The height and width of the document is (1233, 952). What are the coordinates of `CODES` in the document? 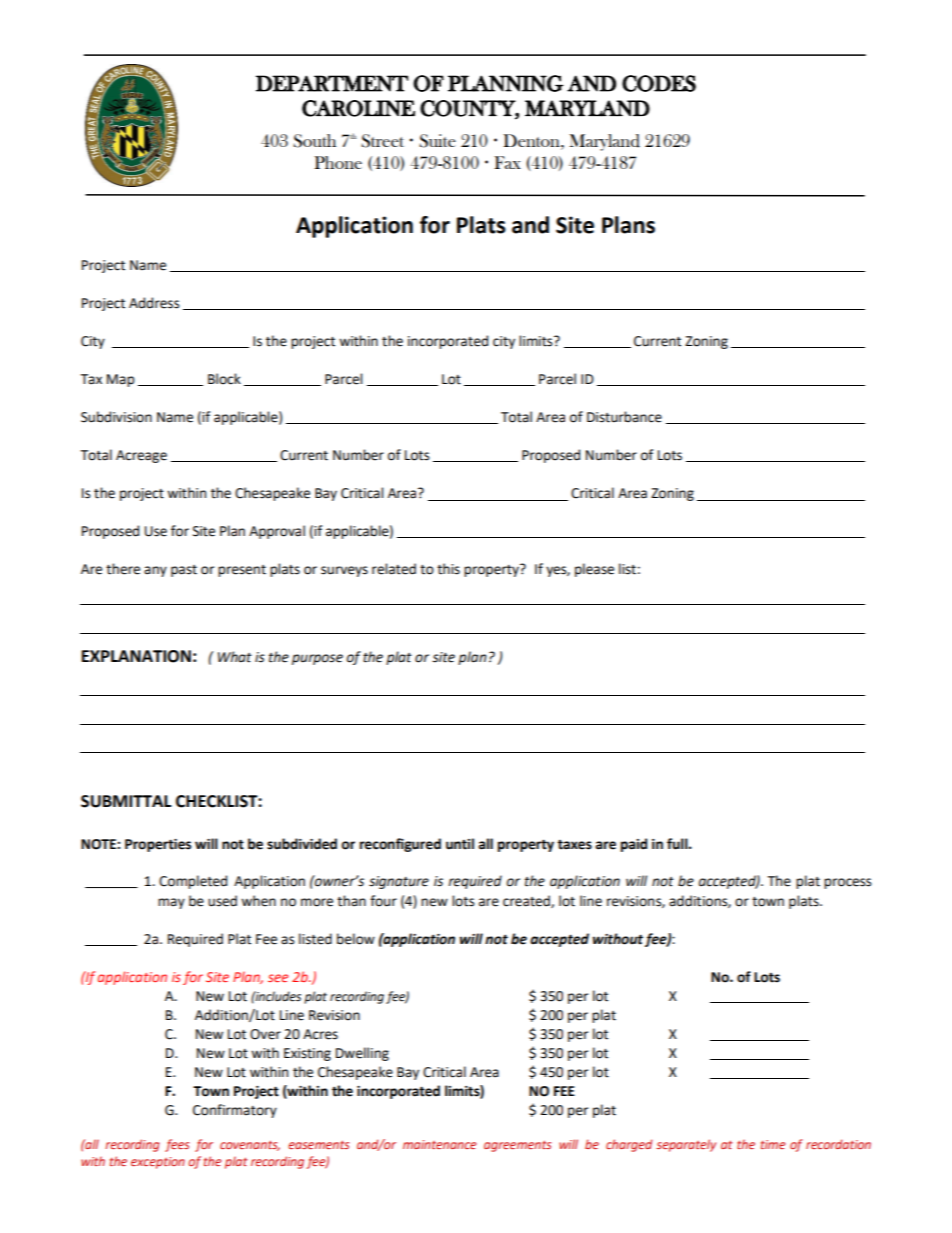 It's located at (659, 83).
